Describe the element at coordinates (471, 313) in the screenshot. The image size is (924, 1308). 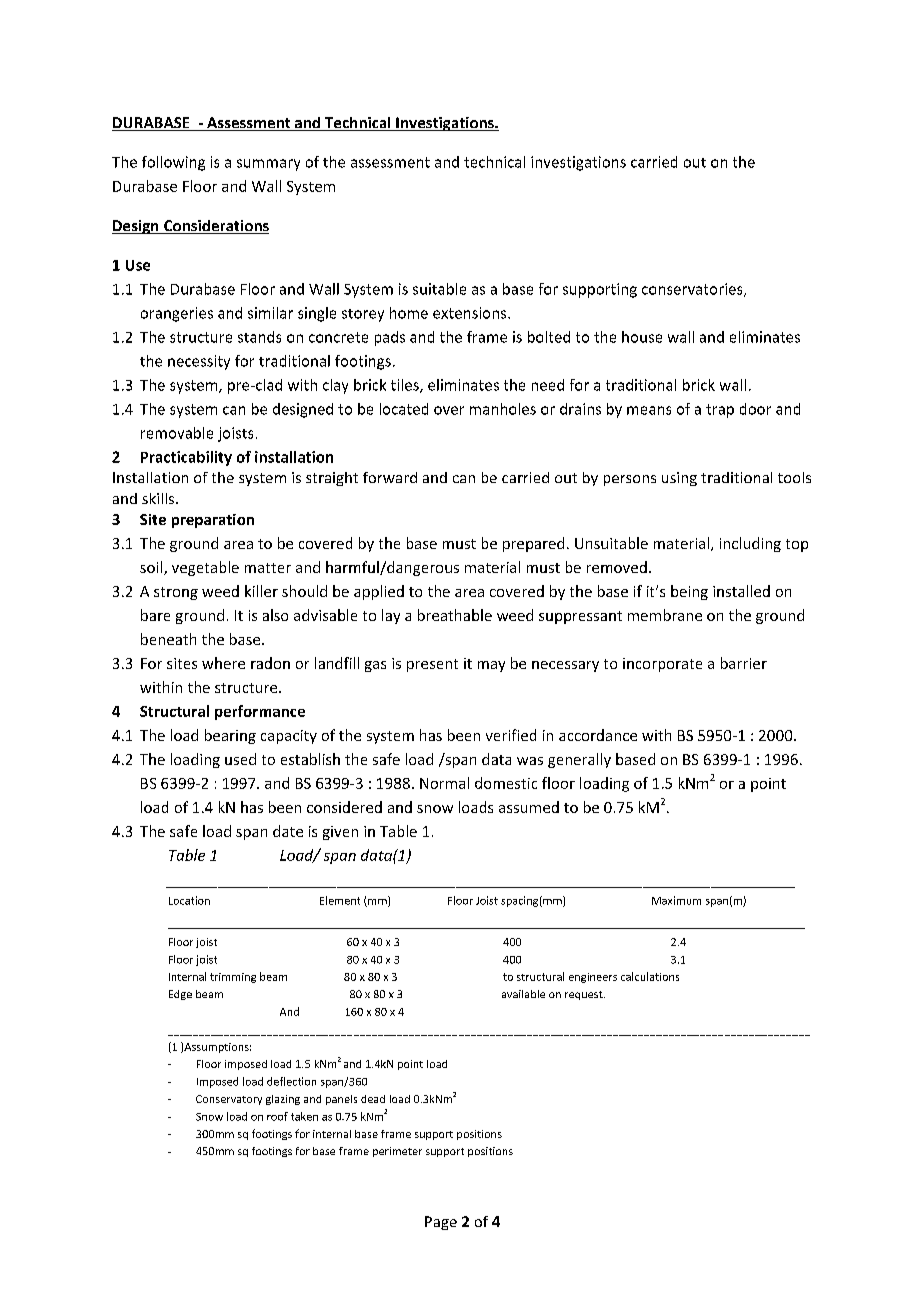
I see `extensions` at that location.
